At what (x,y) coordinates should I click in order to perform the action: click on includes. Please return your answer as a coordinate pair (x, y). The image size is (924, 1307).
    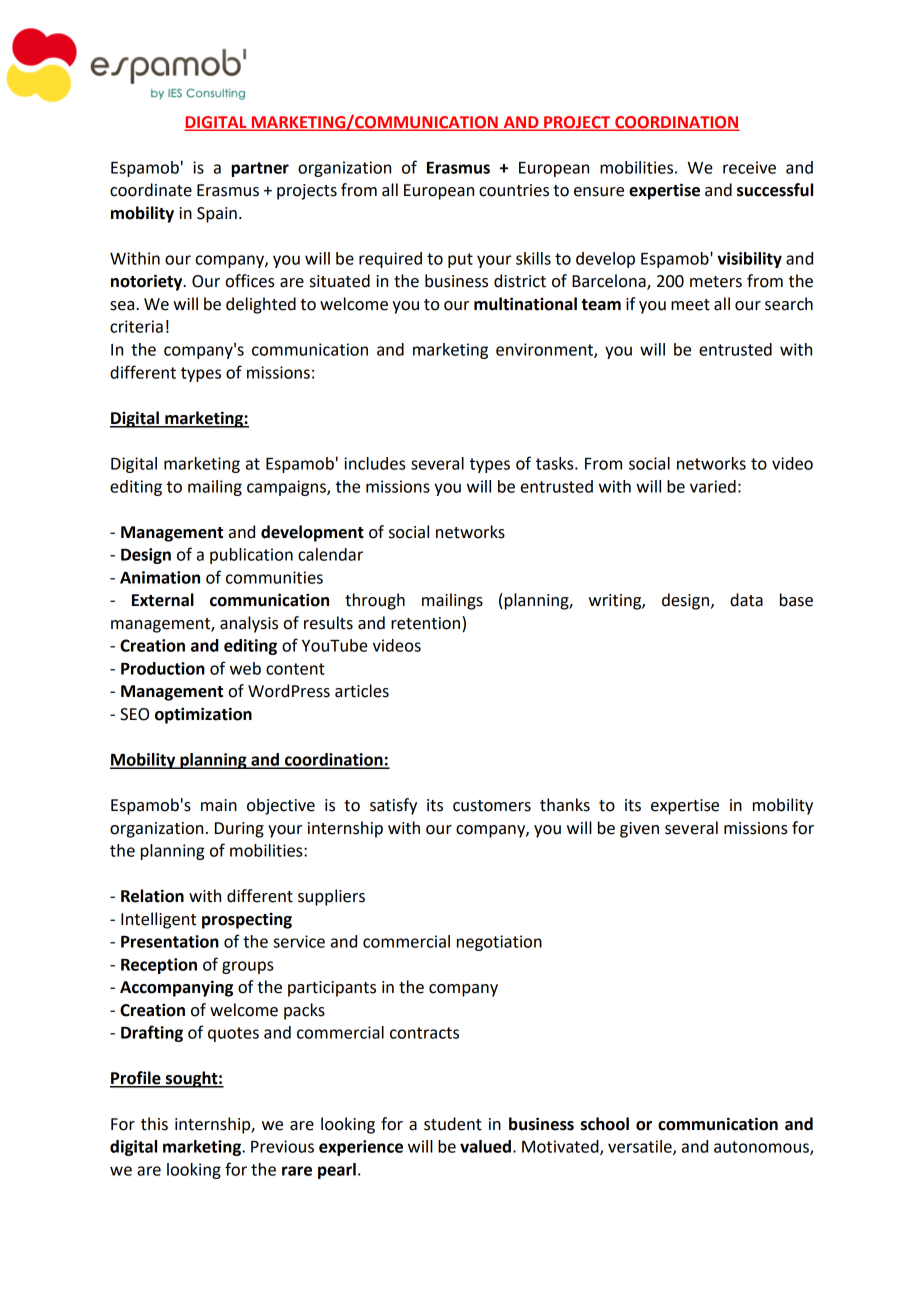
    Looking at the image, I should click on (374, 463).
